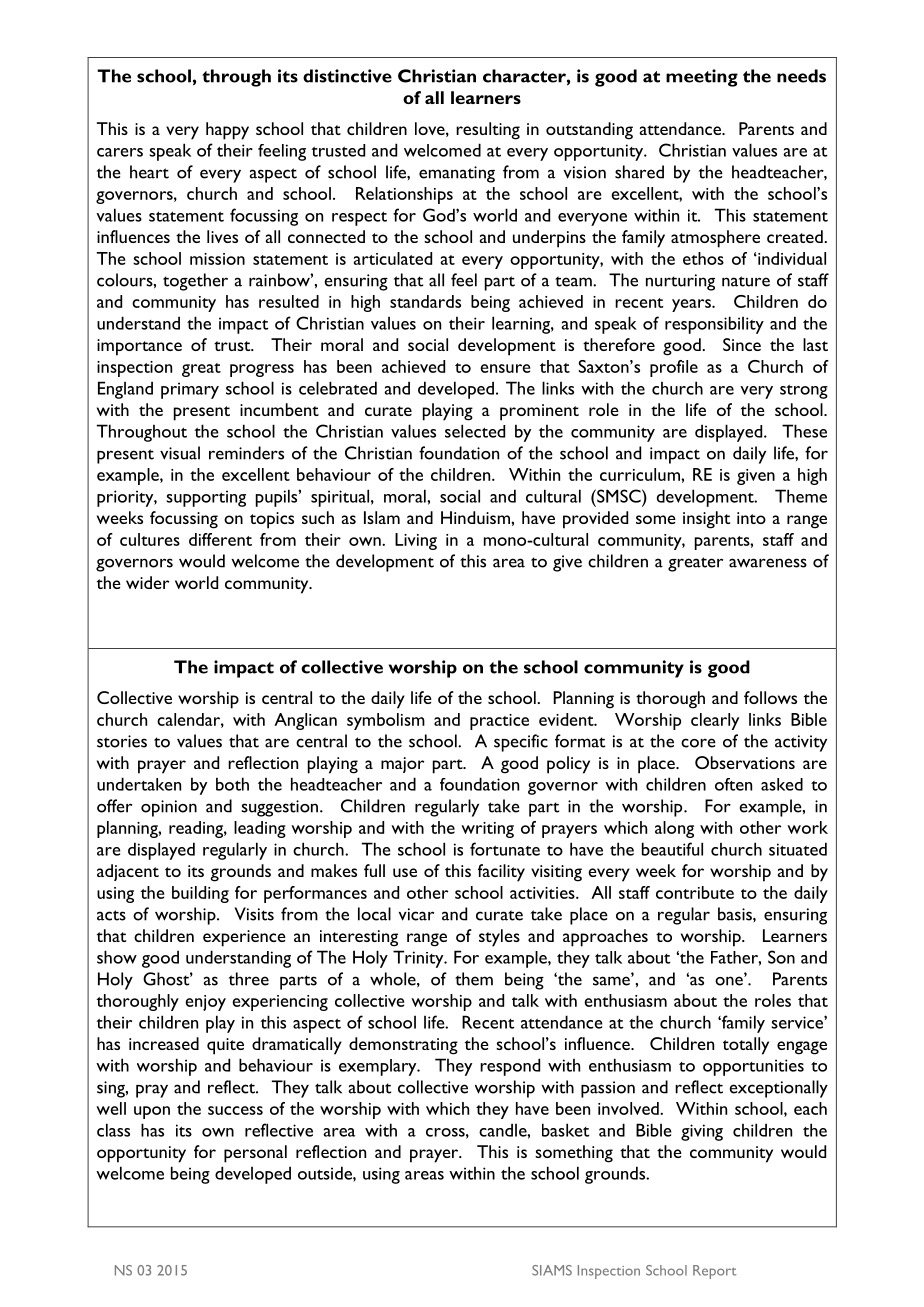 This screenshot has width=924, height=1307. I want to click on respond, so click(510, 1067).
